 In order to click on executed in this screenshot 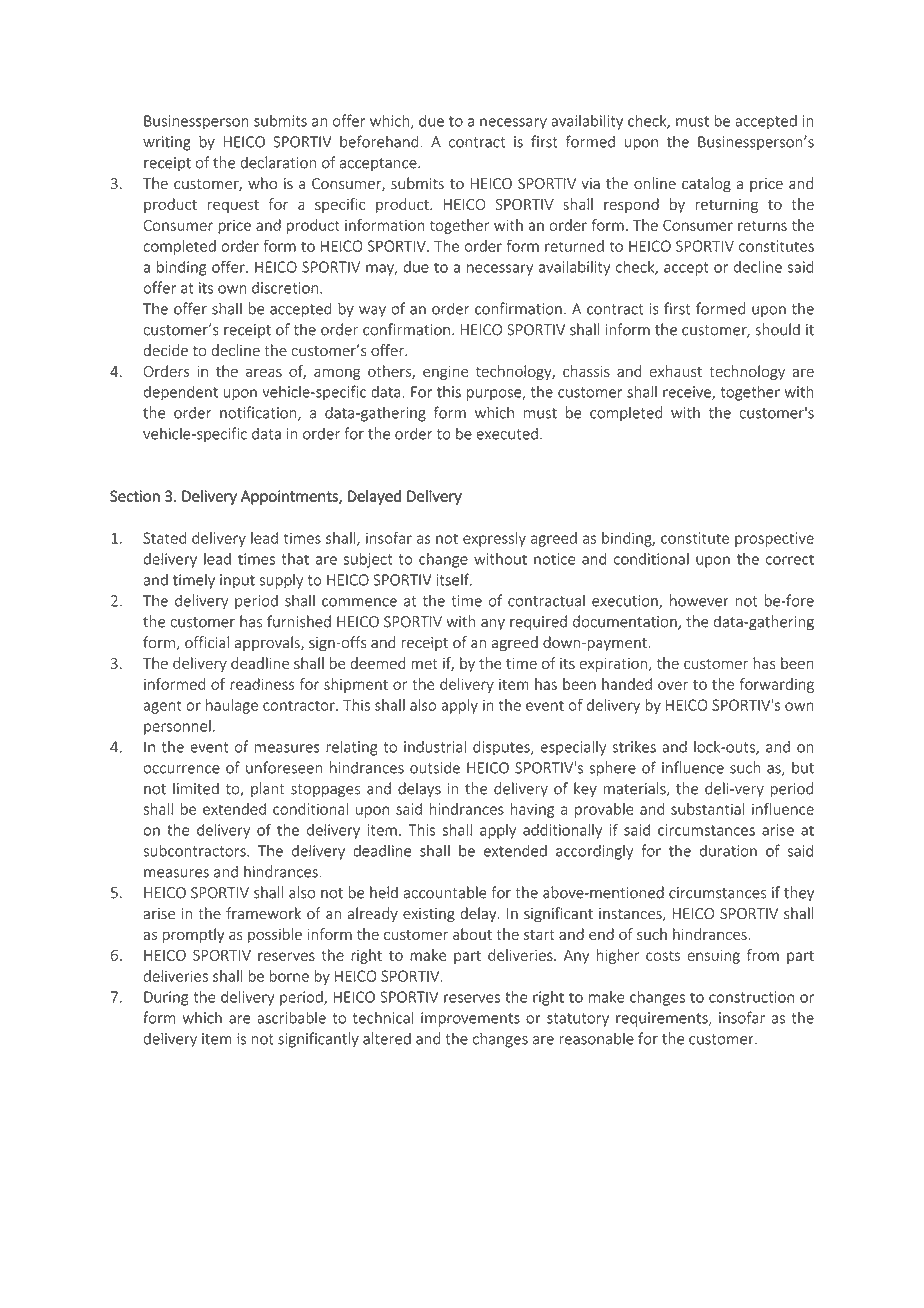, I will do `click(507, 433)`.
